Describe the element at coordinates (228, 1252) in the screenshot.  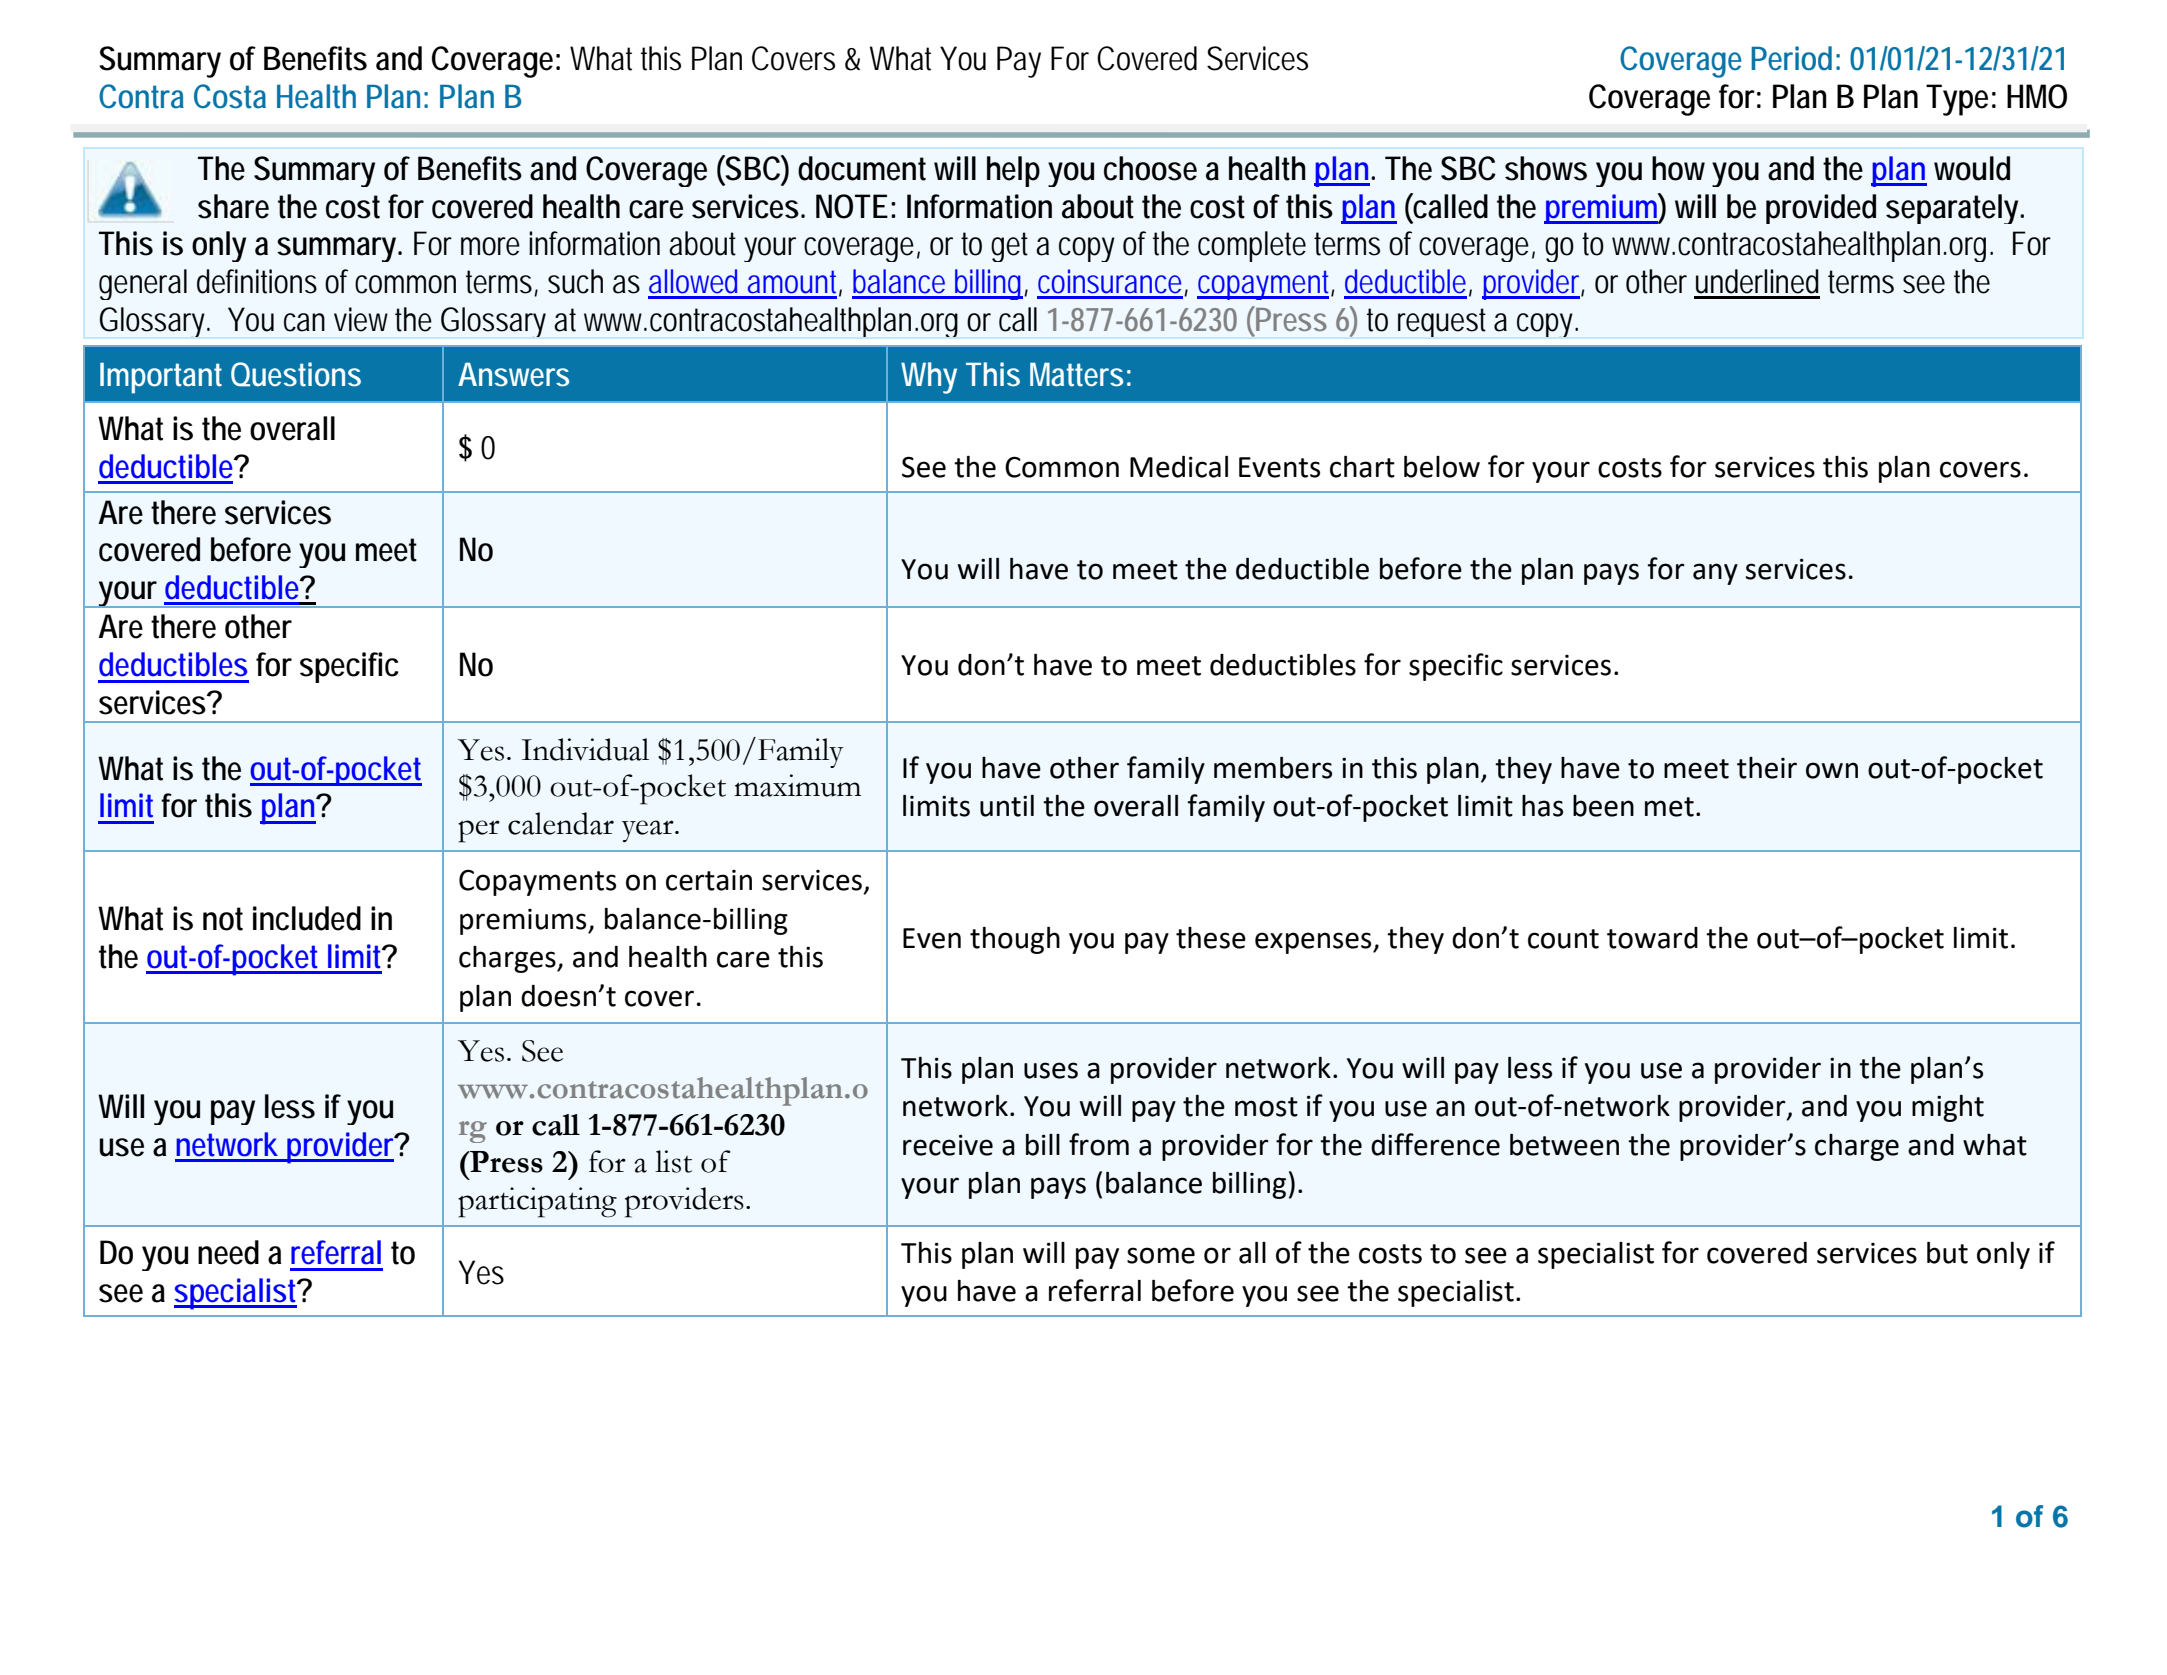
I see `need` at that location.
